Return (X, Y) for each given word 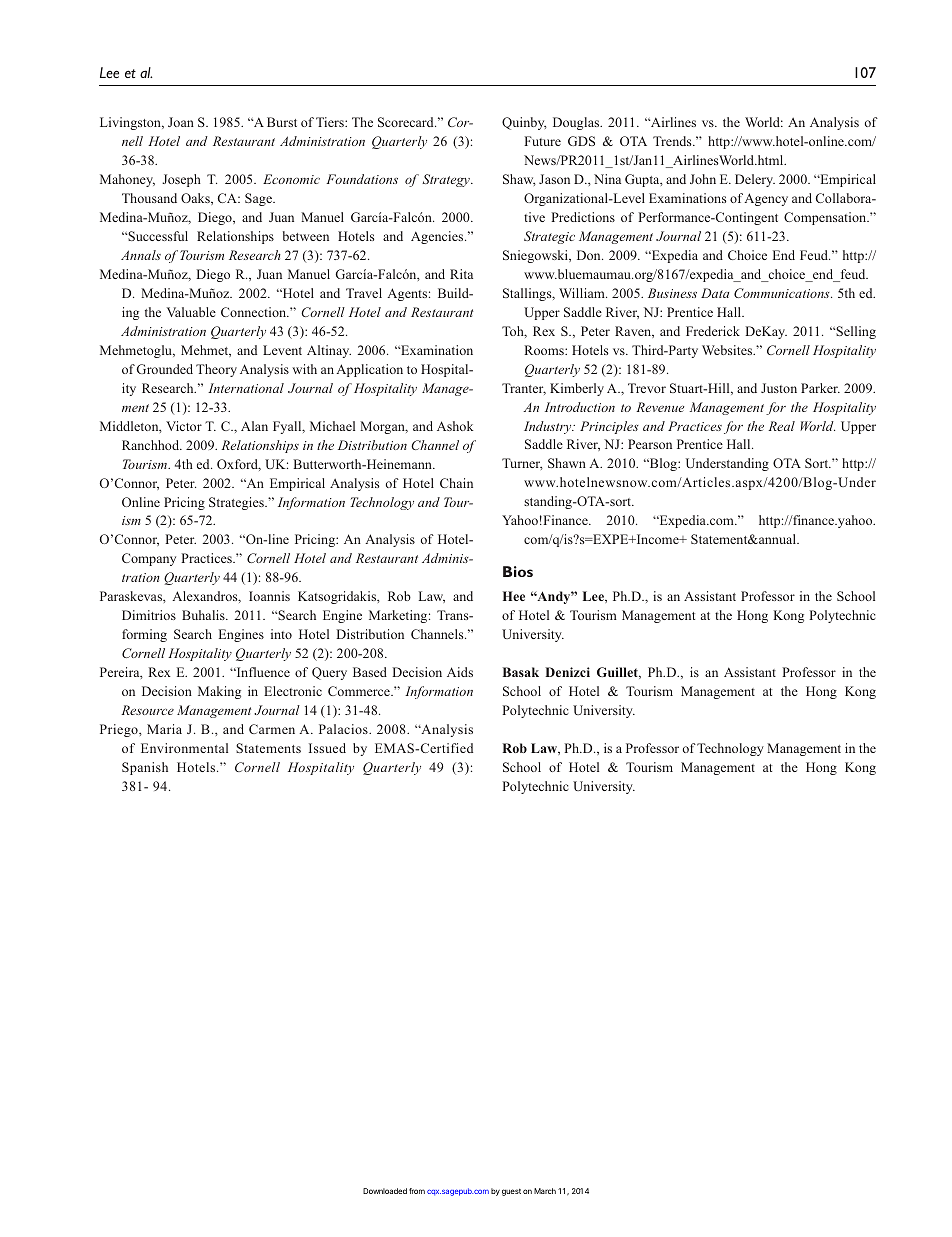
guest (511, 1192)
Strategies (237, 503)
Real (781, 426)
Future (542, 141)
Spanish (145, 768)
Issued (327, 748)
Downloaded (385, 1191)
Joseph (181, 180)
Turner (522, 464)
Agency (766, 199)
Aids (460, 672)
